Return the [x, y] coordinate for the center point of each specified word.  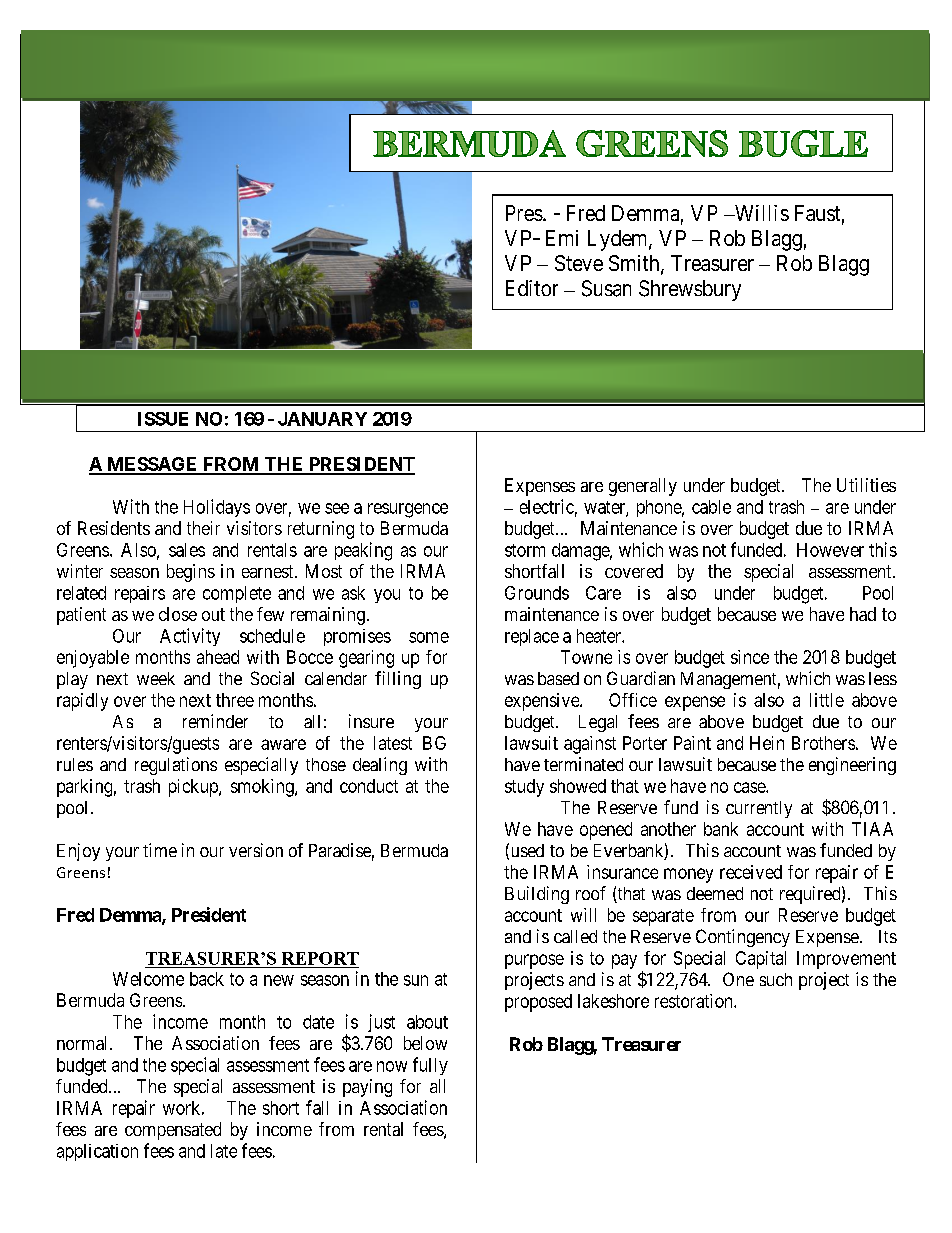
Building [537, 895]
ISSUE [163, 419]
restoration [695, 1001]
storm [525, 550]
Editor [532, 288]
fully [430, 1066]
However [830, 550]
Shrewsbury [690, 290]
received [751, 872]
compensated [173, 1131]
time [160, 850]
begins [191, 573]
